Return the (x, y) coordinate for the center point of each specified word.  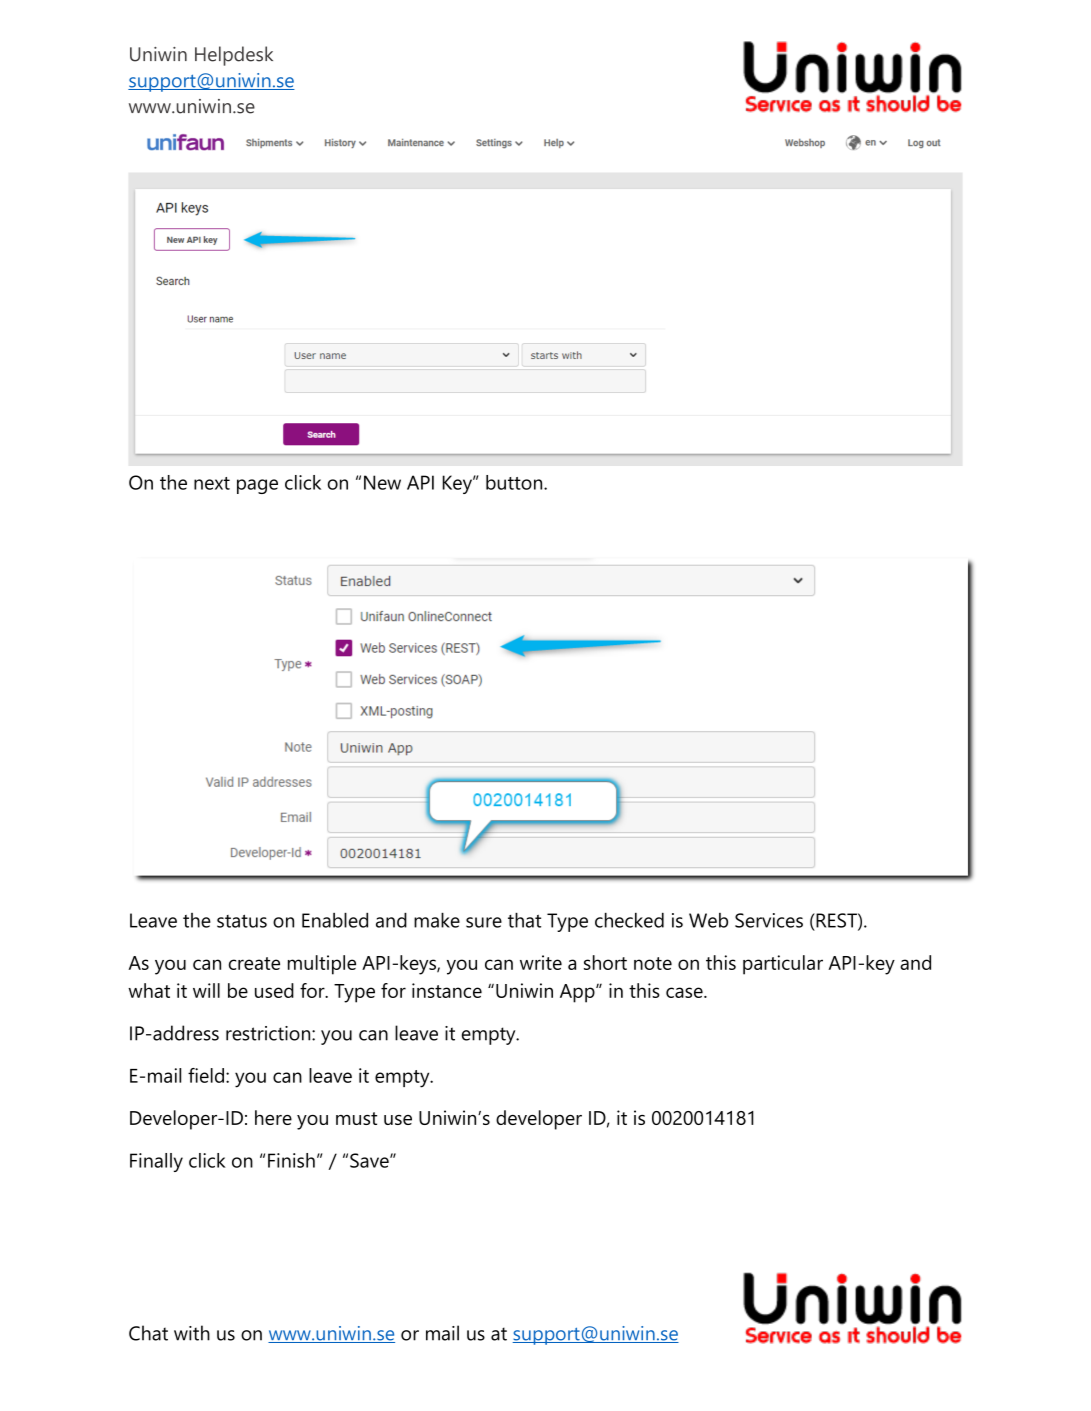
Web (708, 920)
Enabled (335, 920)
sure (484, 922)
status (242, 921)
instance (447, 990)
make (437, 920)
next (212, 483)
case (685, 992)
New (382, 482)
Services (769, 920)
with (192, 1333)
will (206, 990)
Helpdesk (234, 56)
